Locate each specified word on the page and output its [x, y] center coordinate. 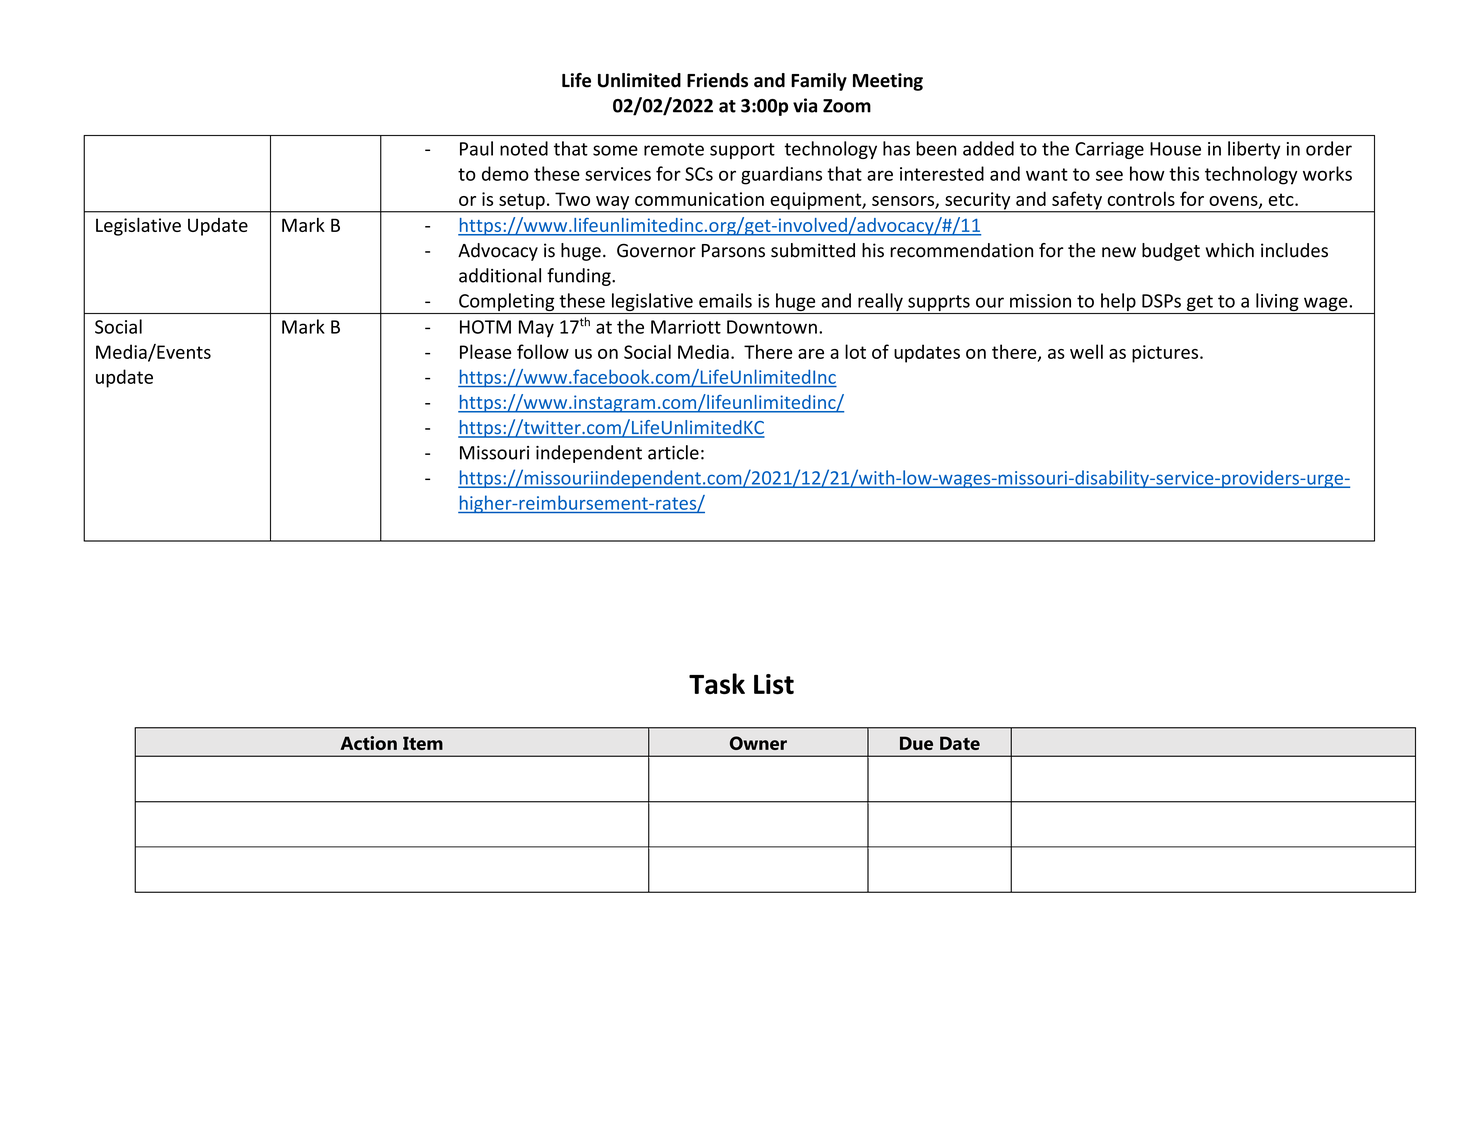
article [673, 452]
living [1277, 303]
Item [423, 743]
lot [855, 351]
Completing [507, 303]
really [880, 303]
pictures [1166, 354]
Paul [476, 148]
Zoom [847, 106]
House [1175, 149]
